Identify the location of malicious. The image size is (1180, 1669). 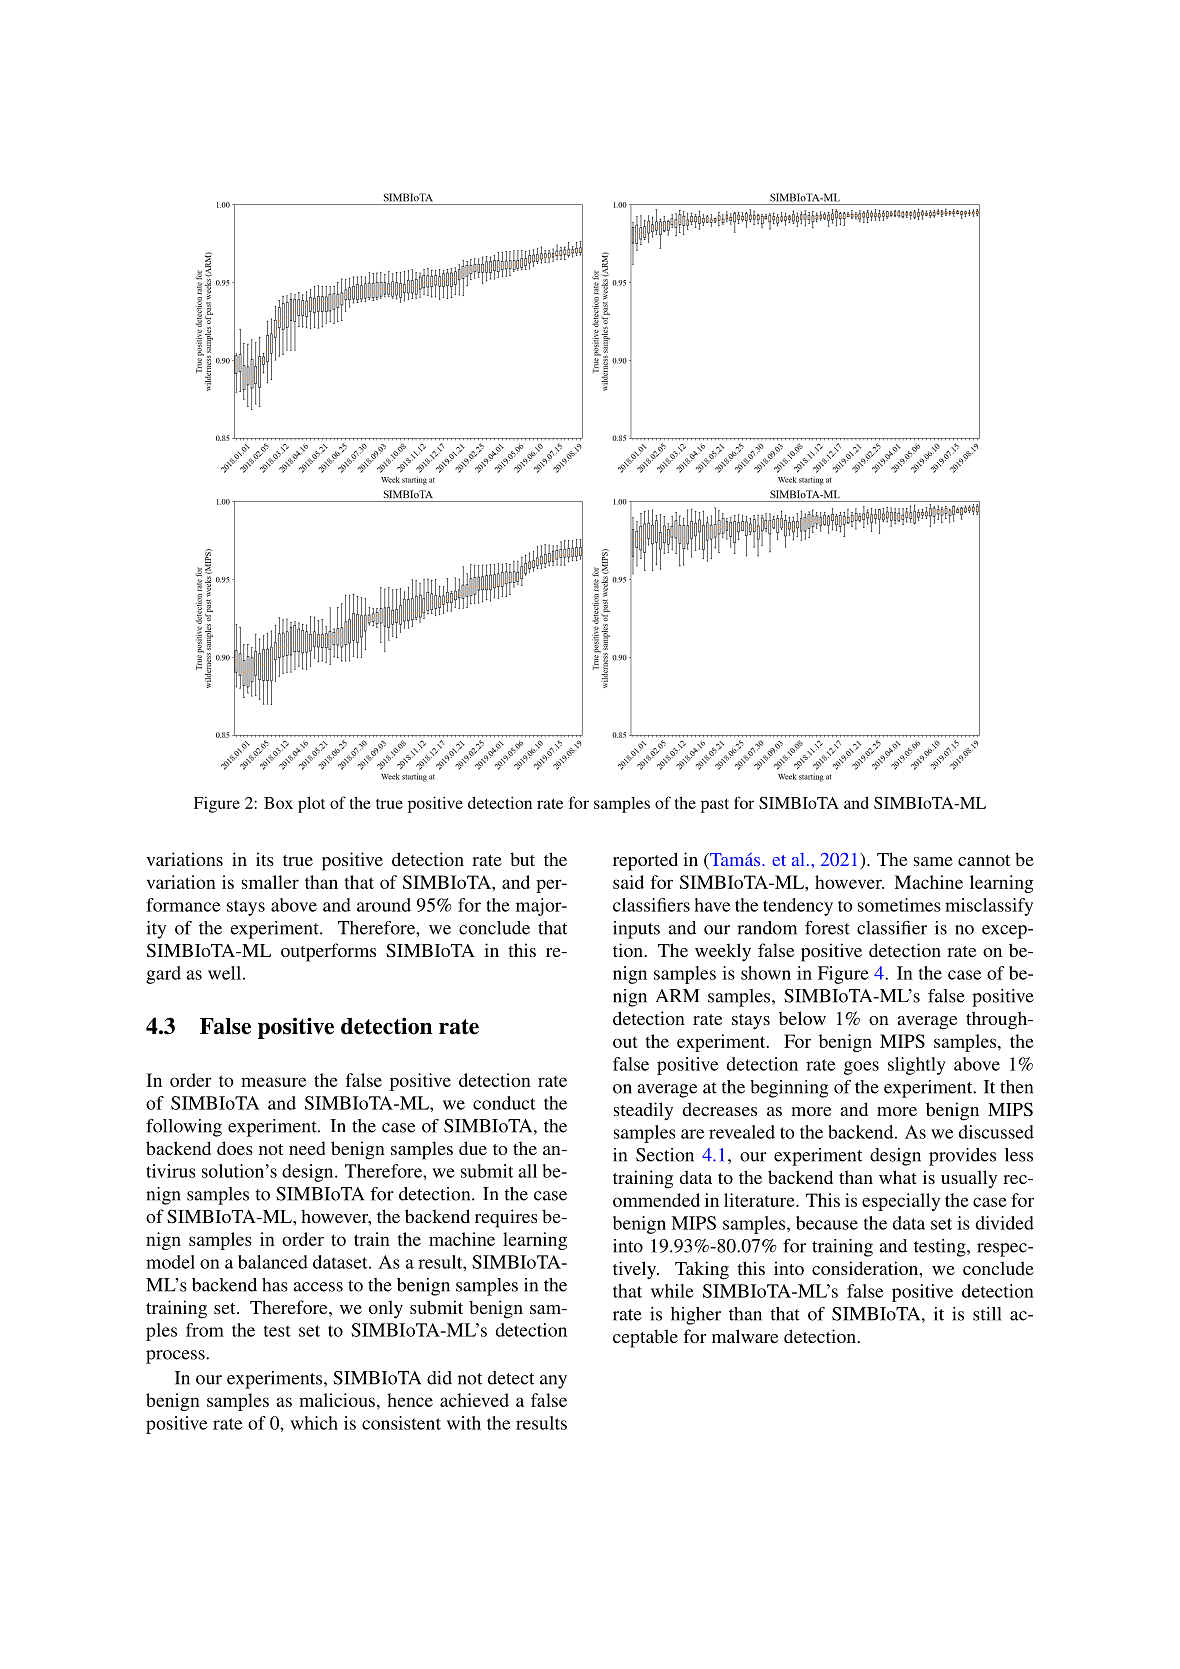
(337, 1400).
